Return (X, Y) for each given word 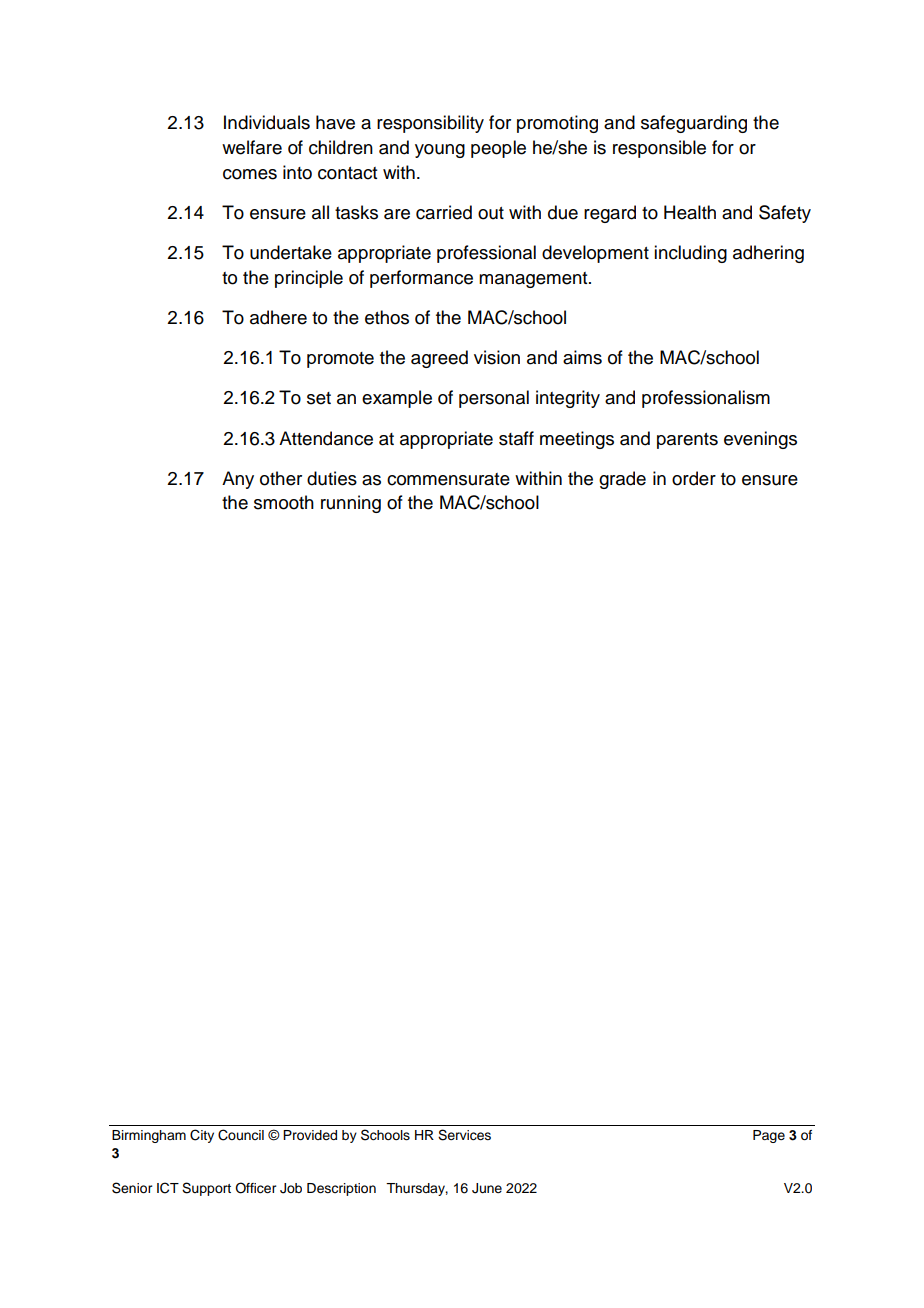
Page (769, 1136)
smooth (284, 502)
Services (464, 1135)
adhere (278, 317)
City (202, 1136)
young (440, 151)
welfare (252, 147)
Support (206, 1189)
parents (687, 441)
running (351, 504)
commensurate (448, 479)
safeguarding (694, 124)
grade (622, 480)
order (694, 478)
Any (238, 480)
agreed (439, 359)
